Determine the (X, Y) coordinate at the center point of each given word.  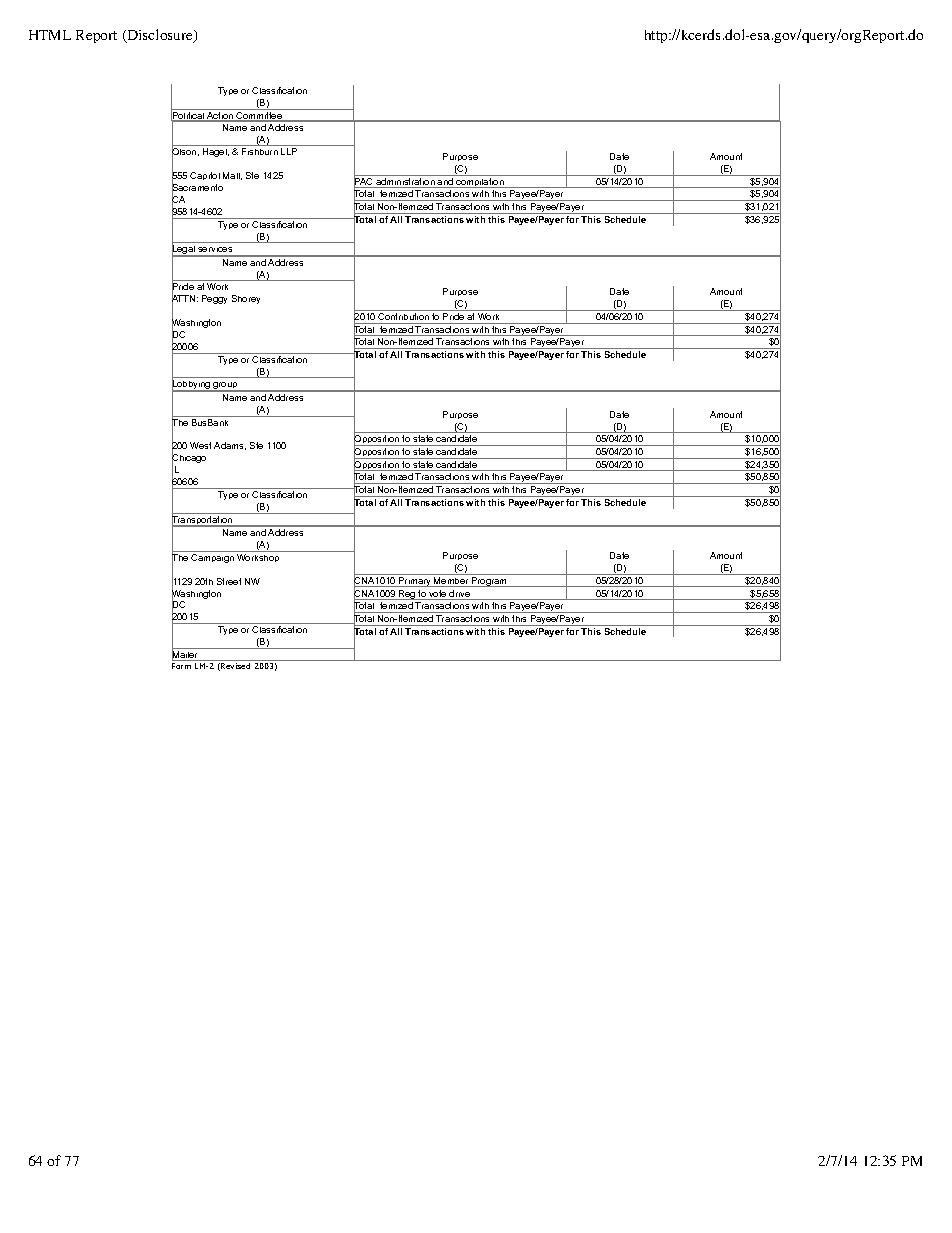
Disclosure (160, 36)
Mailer (186, 655)
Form (181, 666)
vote (438, 595)
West (200, 445)
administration (405, 183)
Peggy (214, 299)
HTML (50, 35)
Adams (230, 446)
